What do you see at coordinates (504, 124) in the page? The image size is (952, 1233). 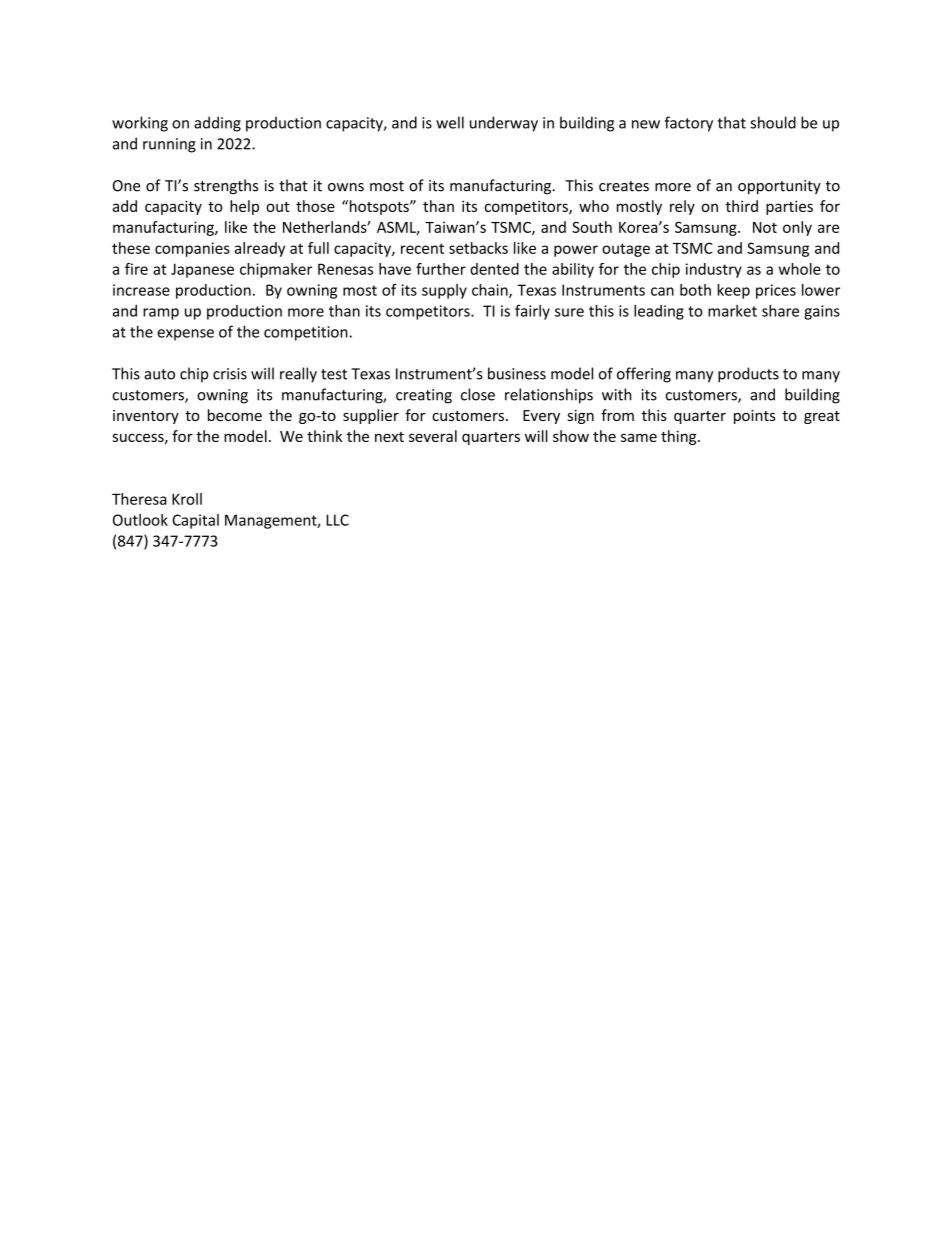 I see `underway` at bounding box center [504, 124].
